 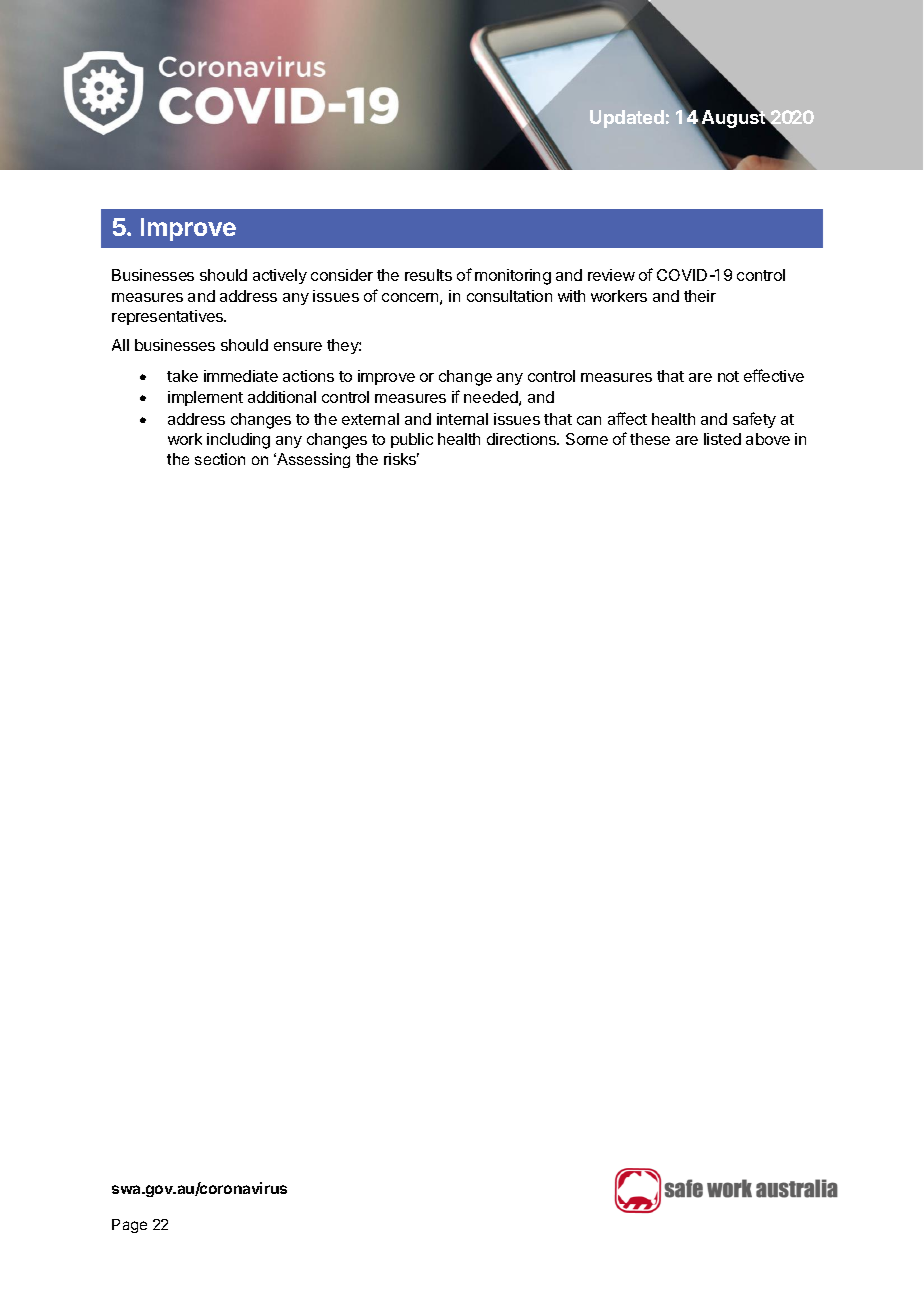 I want to click on results, so click(x=428, y=275).
